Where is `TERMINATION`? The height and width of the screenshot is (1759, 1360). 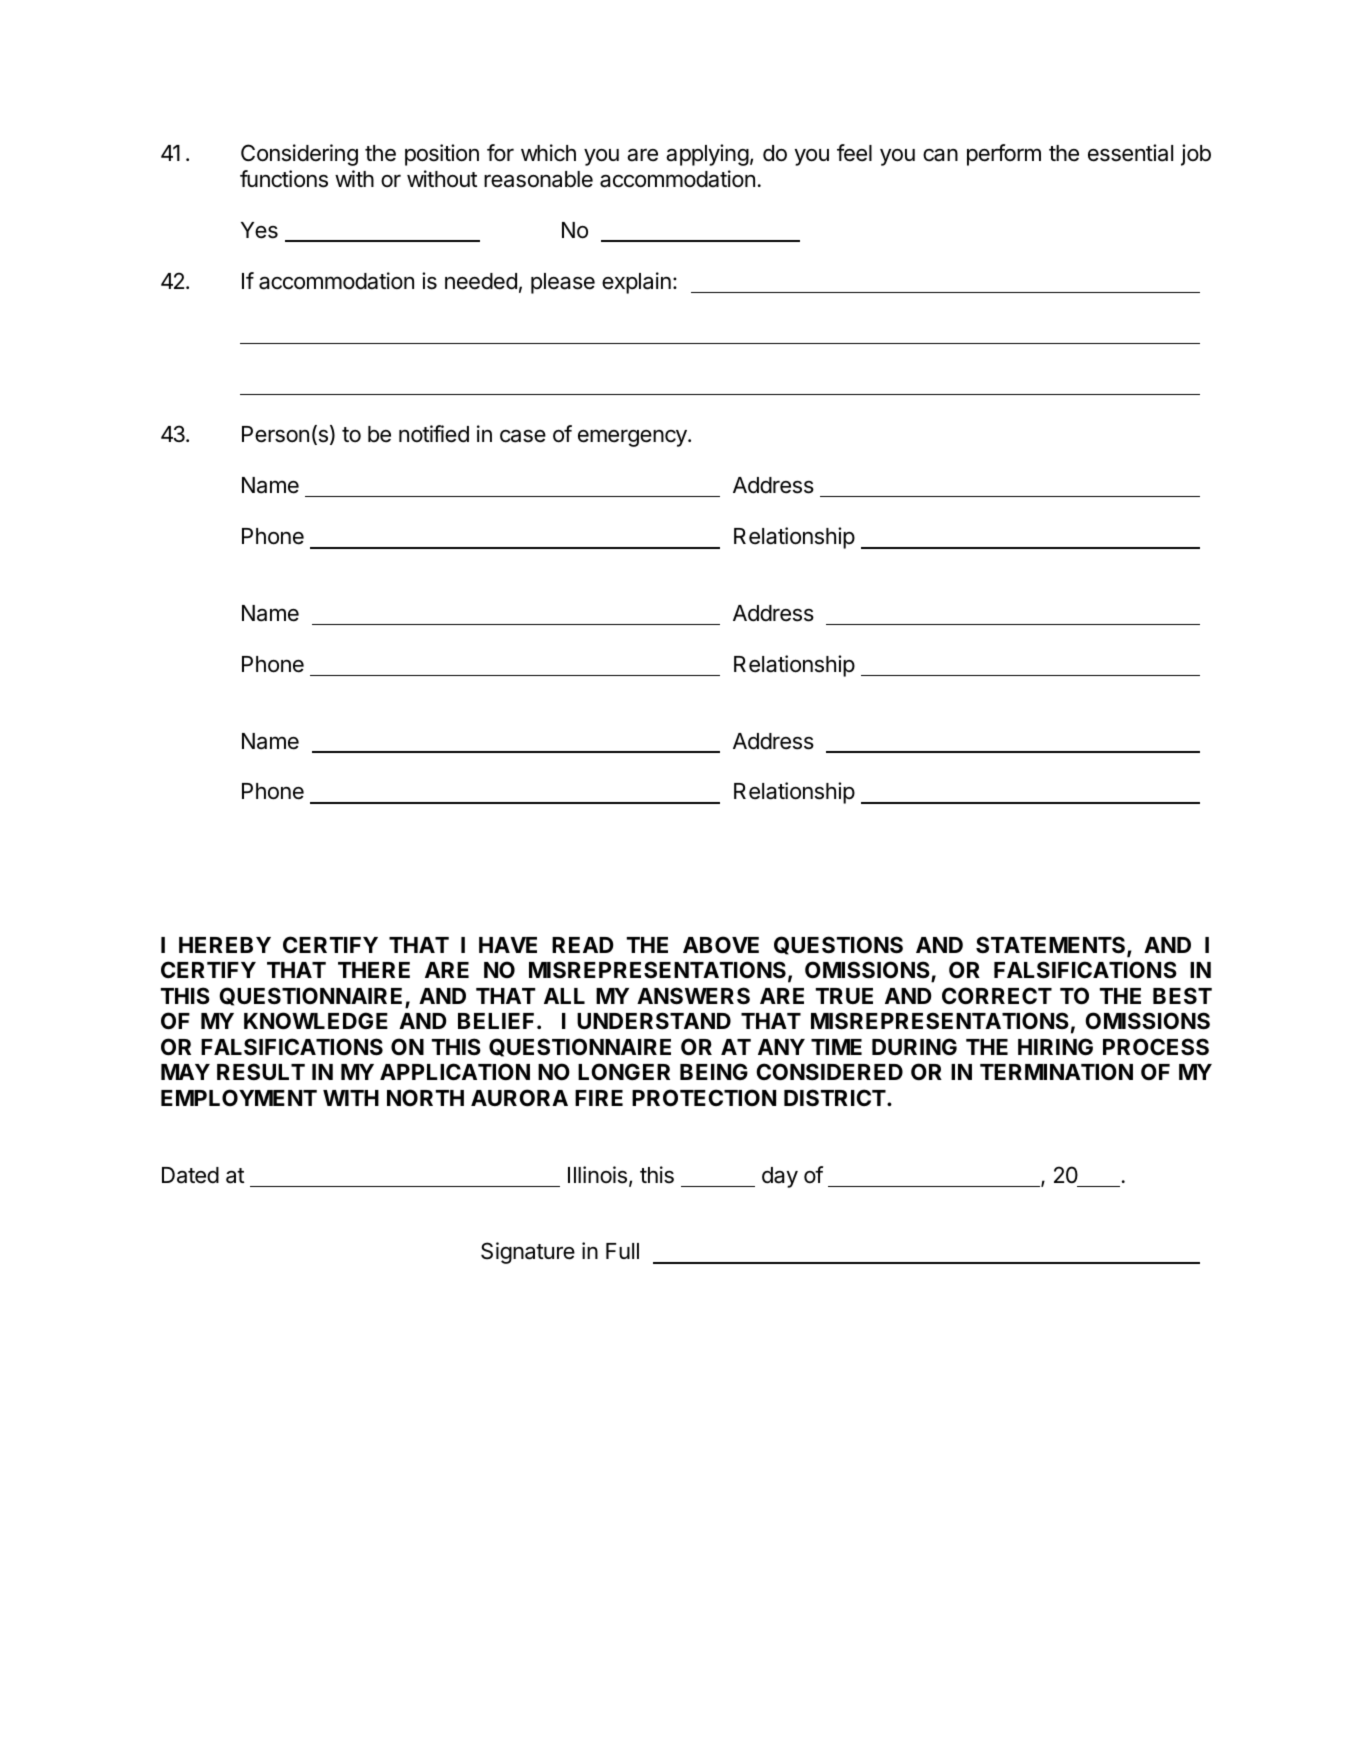 TERMINATION is located at coordinates (1056, 1071).
